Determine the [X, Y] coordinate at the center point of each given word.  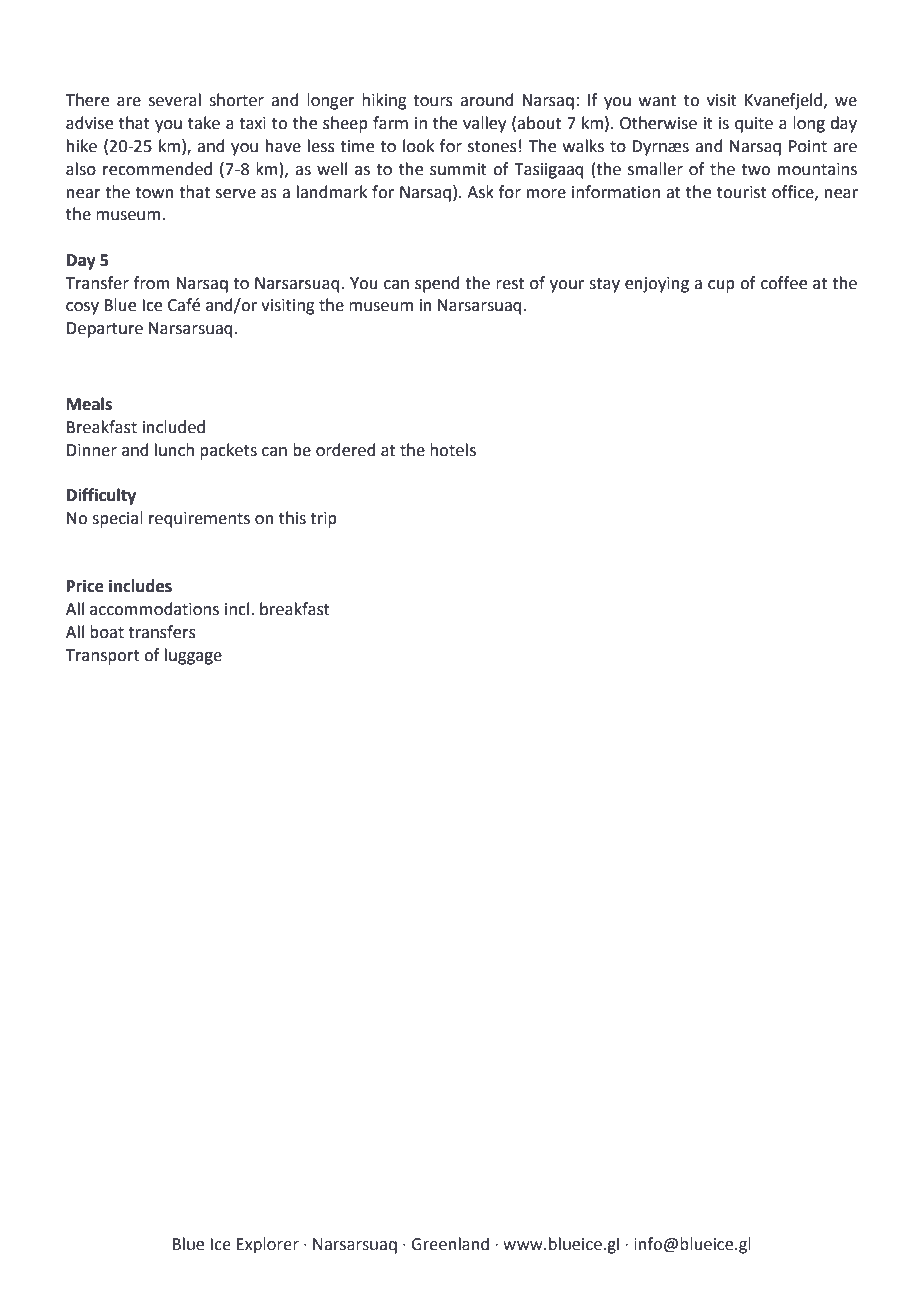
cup [721, 286]
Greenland [450, 1244]
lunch [174, 450]
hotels [453, 450]
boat [107, 632]
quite [754, 125]
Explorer [268, 1245]
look [418, 146]
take [204, 123]
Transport [103, 657]
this [292, 518]
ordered [346, 450]
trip [323, 520]
